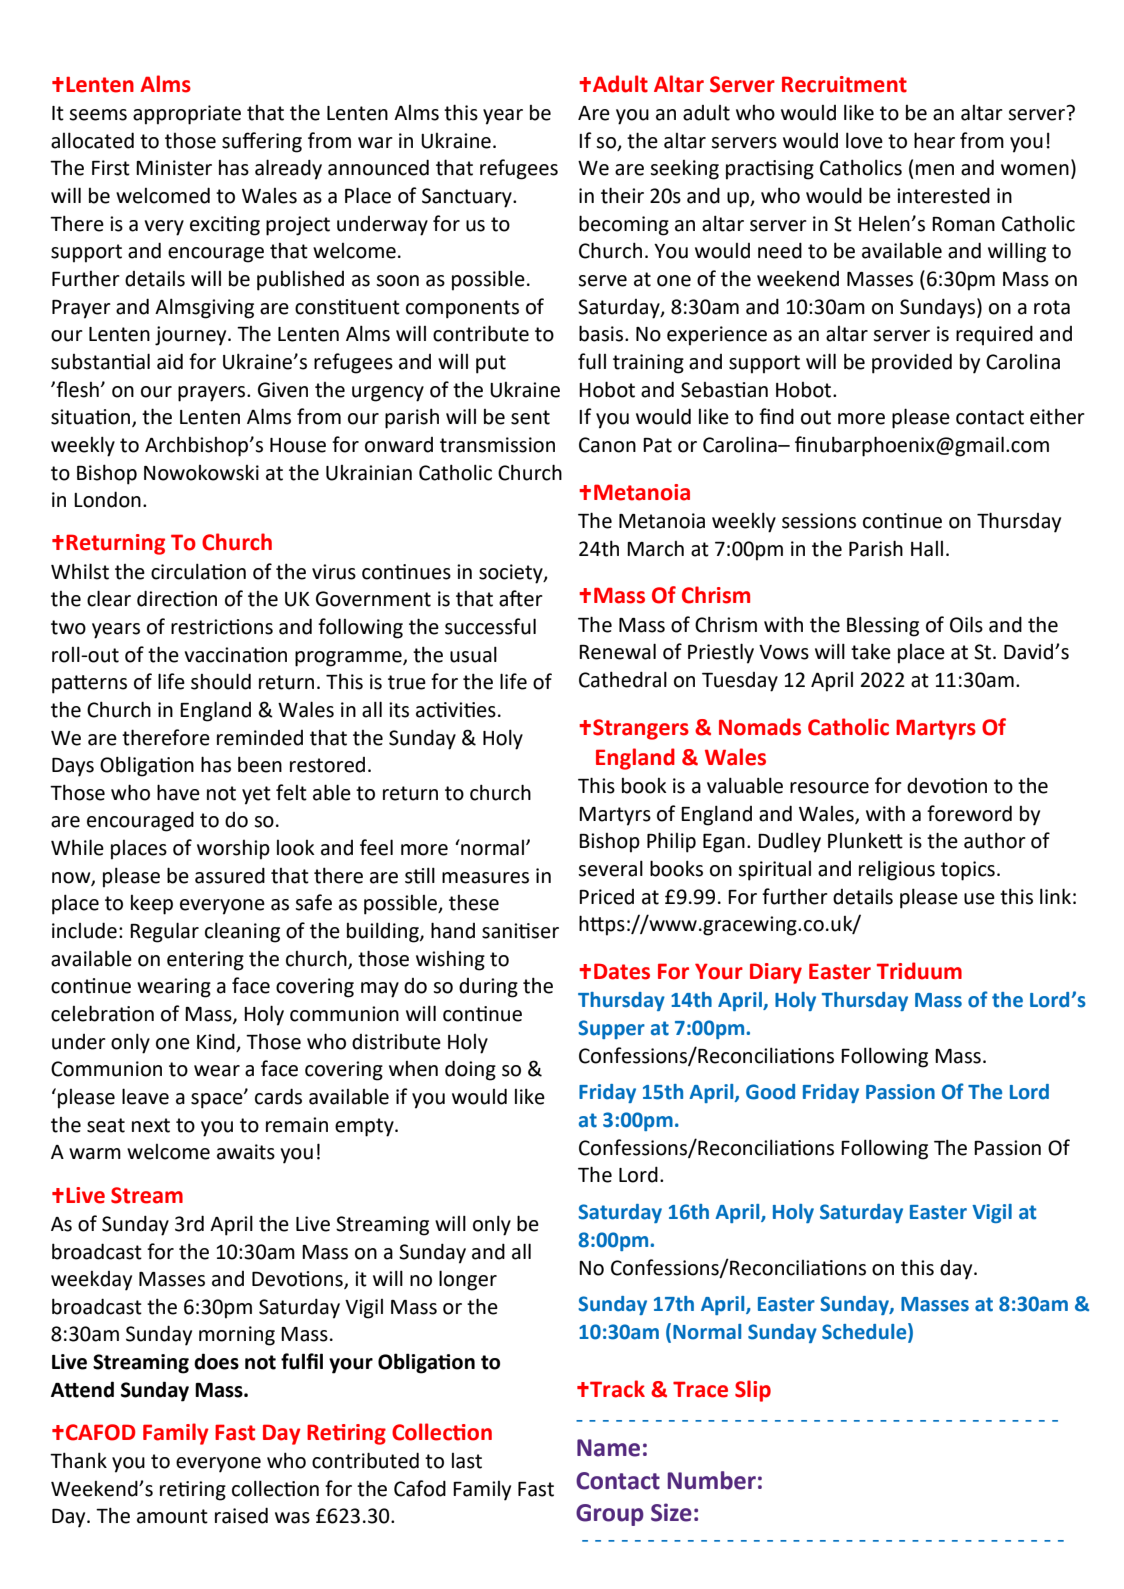 The height and width of the screenshot is (1589, 1124). I want to click on Diary, so click(776, 973).
